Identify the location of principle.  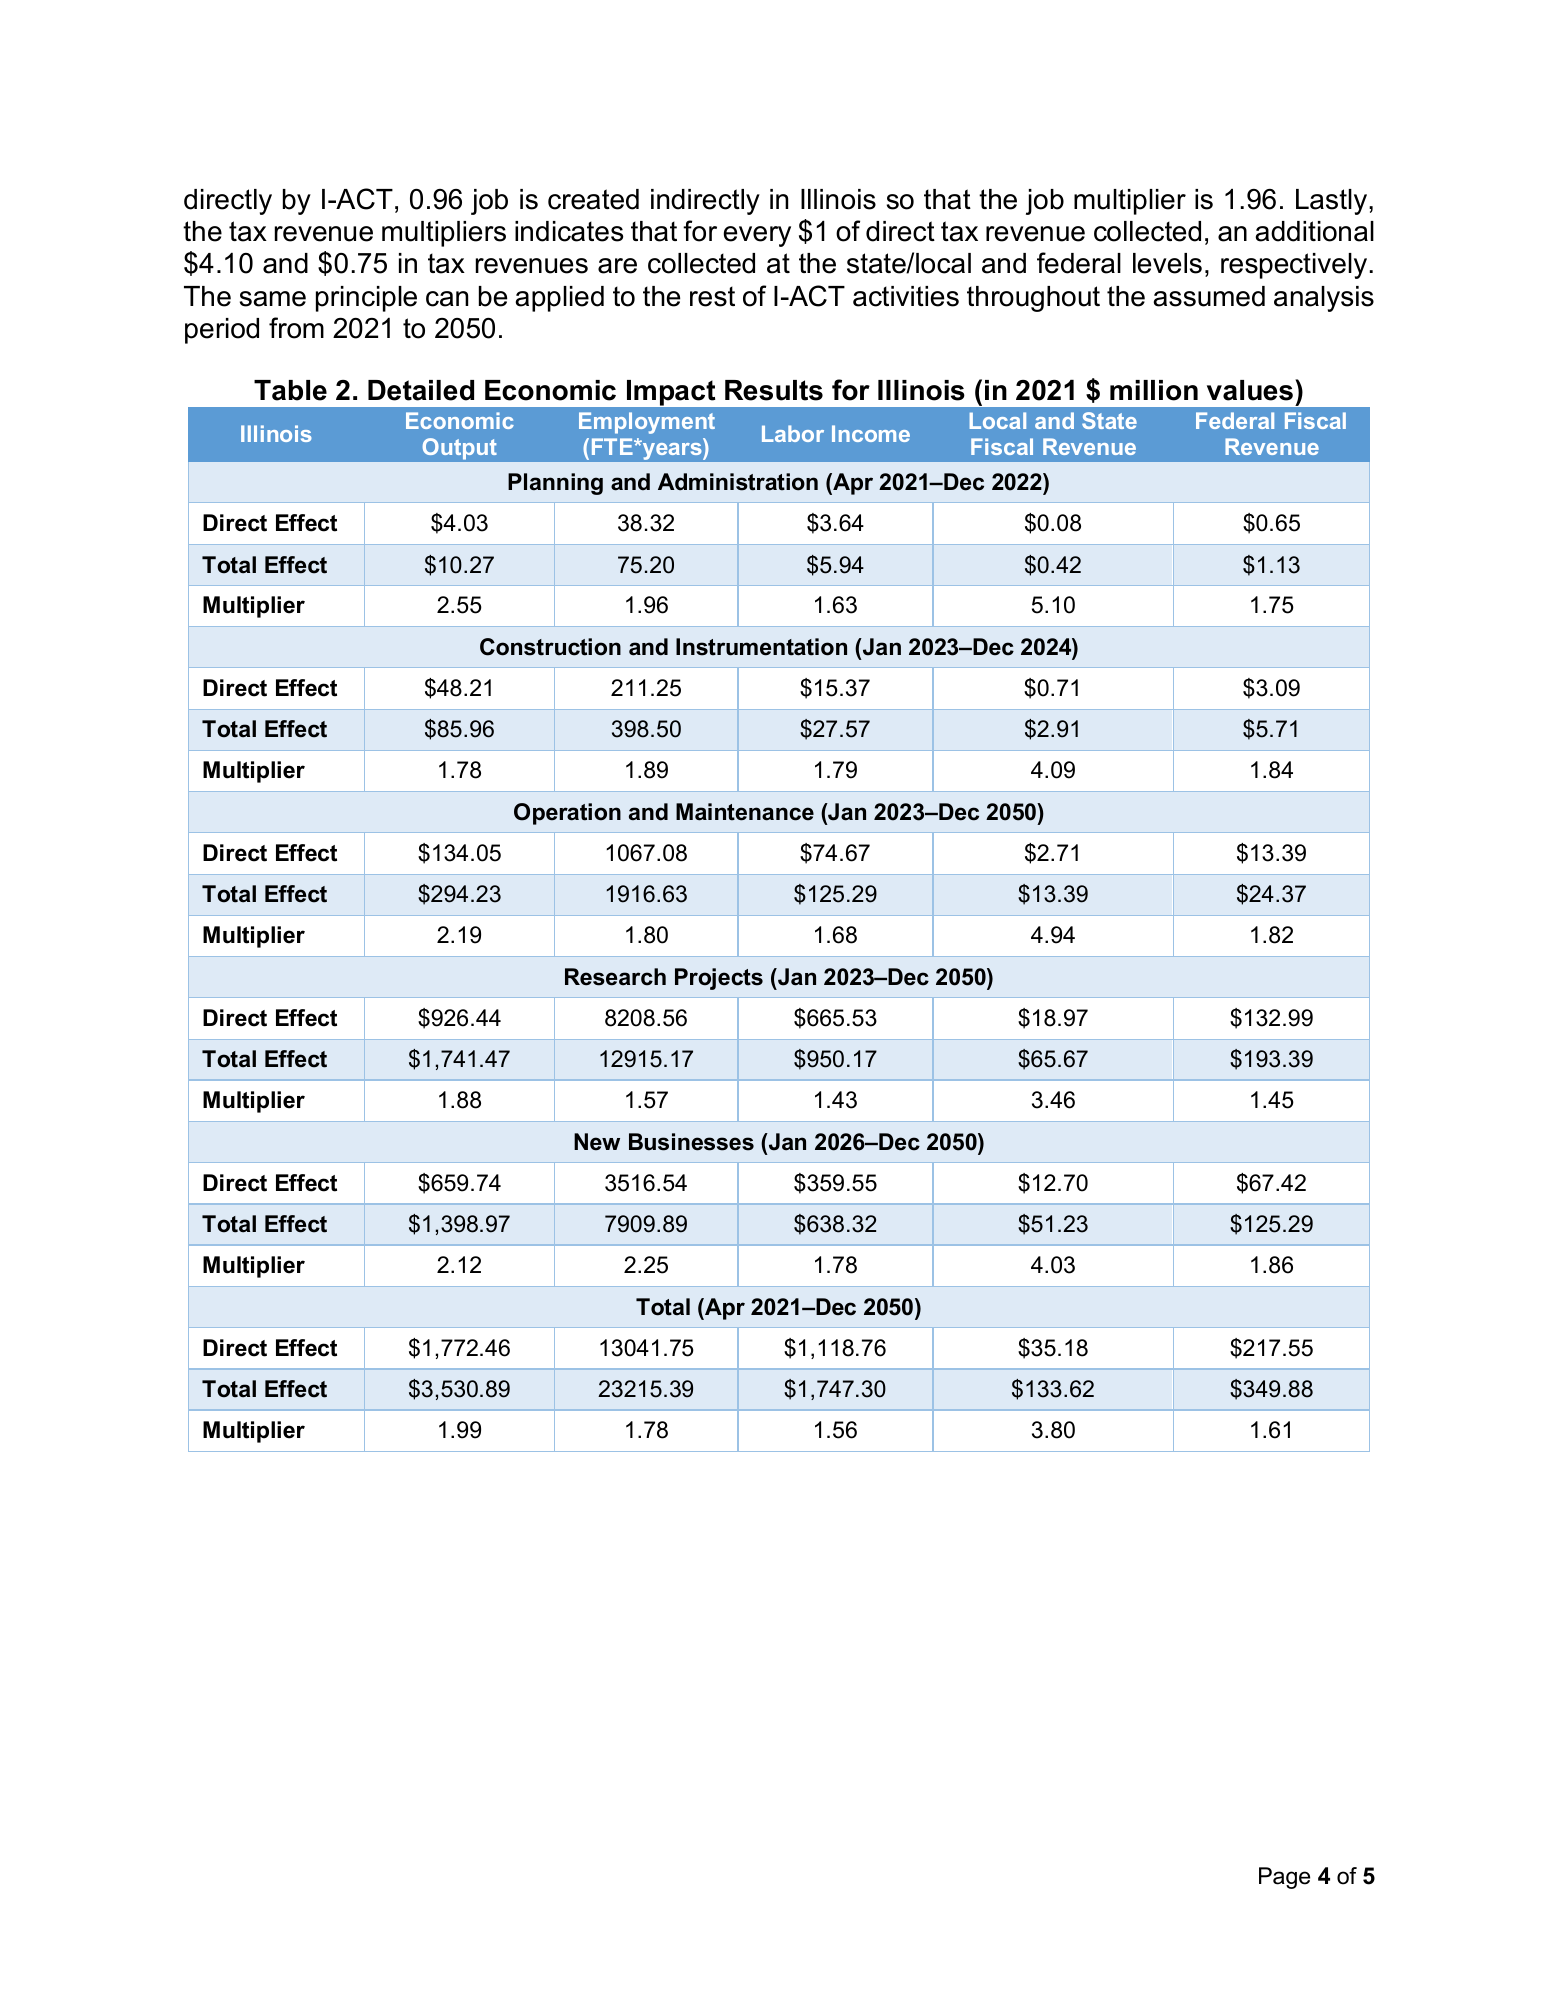
(366, 299).
